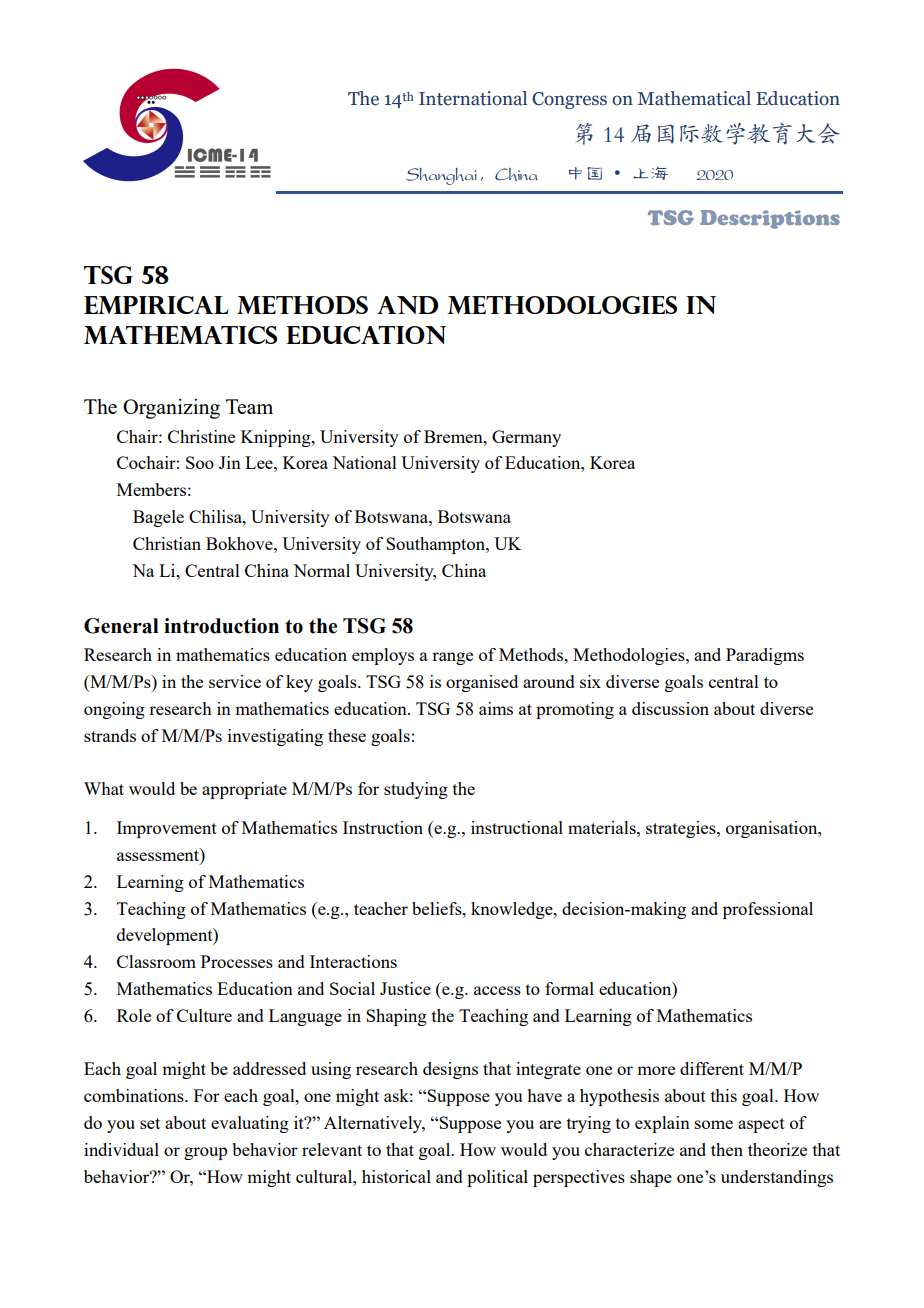  I want to click on range, so click(452, 658).
